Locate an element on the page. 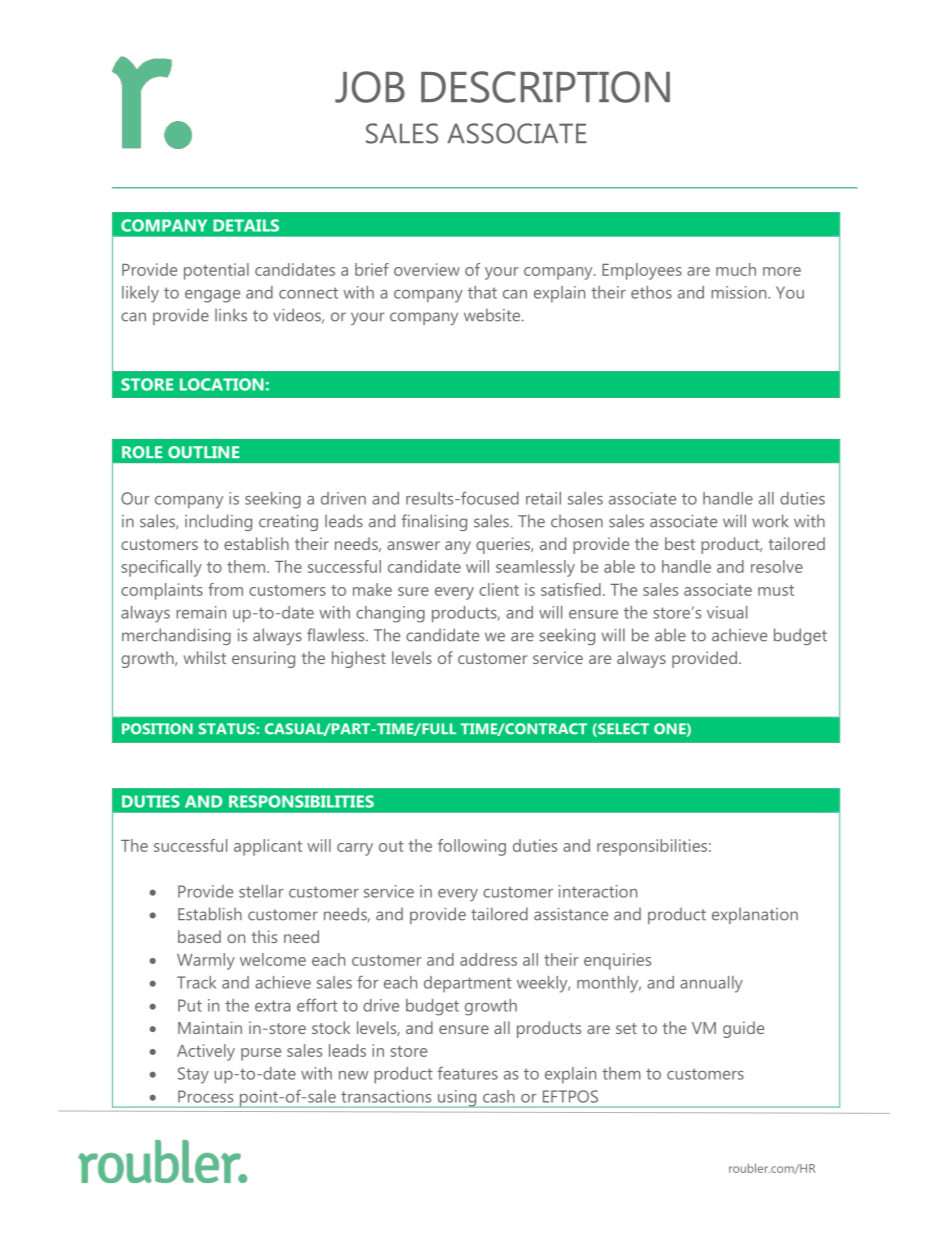  client is located at coordinates (499, 589).
